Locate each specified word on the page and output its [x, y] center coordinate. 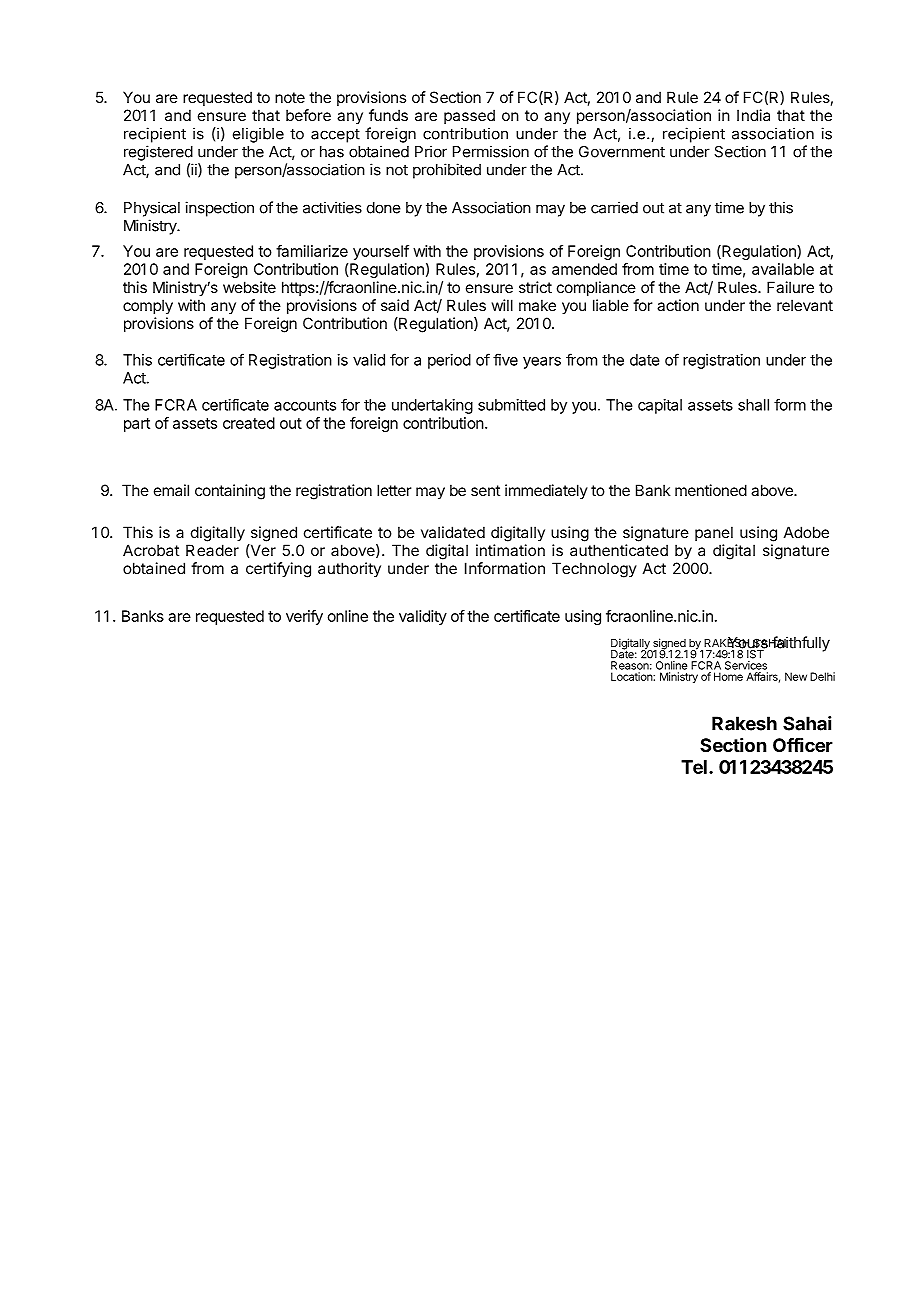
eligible [258, 135]
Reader [212, 550]
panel [714, 533]
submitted [511, 405]
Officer [803, 745]
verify [304, 617]
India [753, 115]
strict [535, 287]
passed [469, 116]
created [249, 423]
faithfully [800, 644]
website [249, 287]
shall [753, 405]
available [783, 269]
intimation [510, 550]
